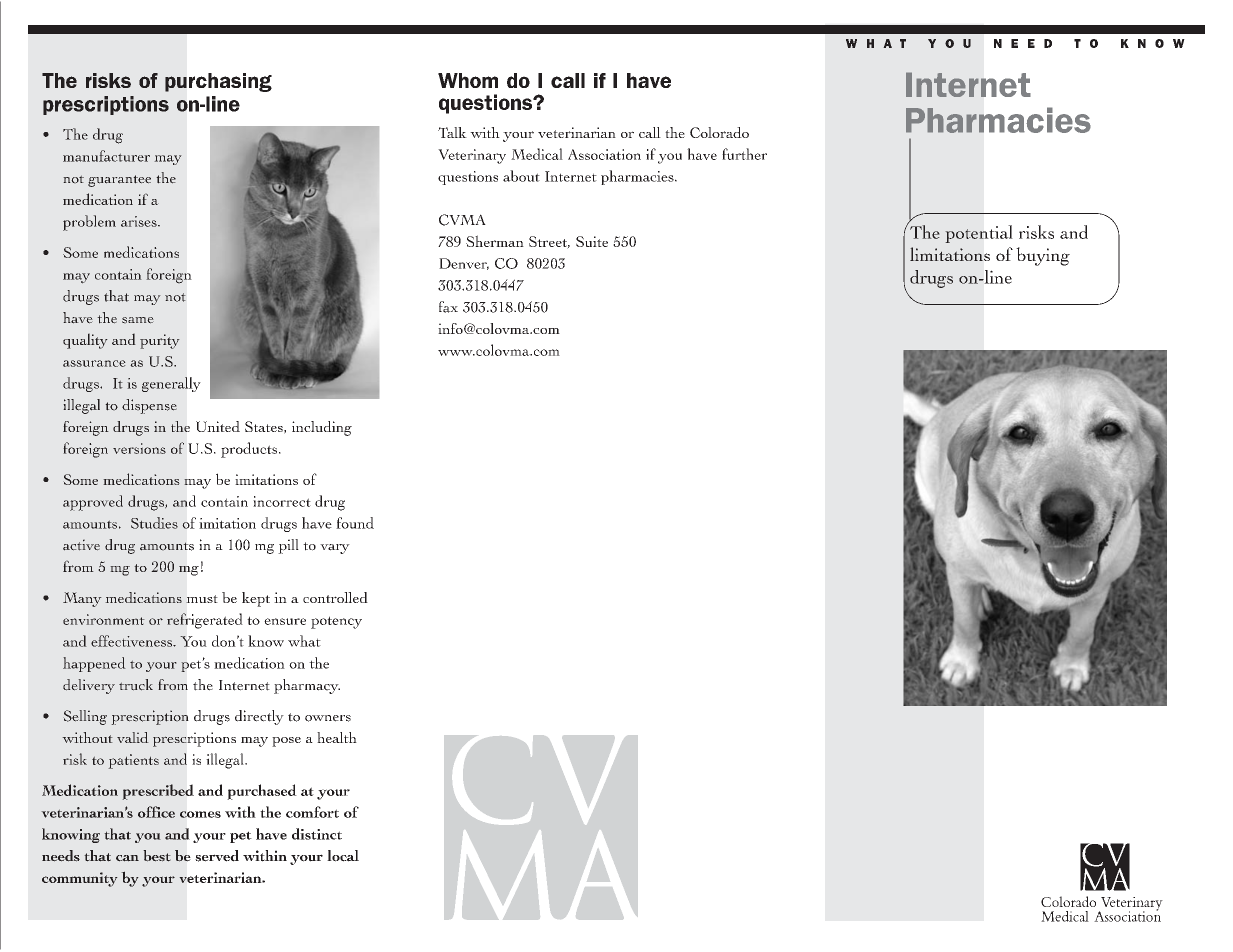 Image resolution: width=1233 pixels, height=952 pixels. What do you see at coordinates (154, 523) in the document?
I see `Studies` at bounding box center [154, 523].
